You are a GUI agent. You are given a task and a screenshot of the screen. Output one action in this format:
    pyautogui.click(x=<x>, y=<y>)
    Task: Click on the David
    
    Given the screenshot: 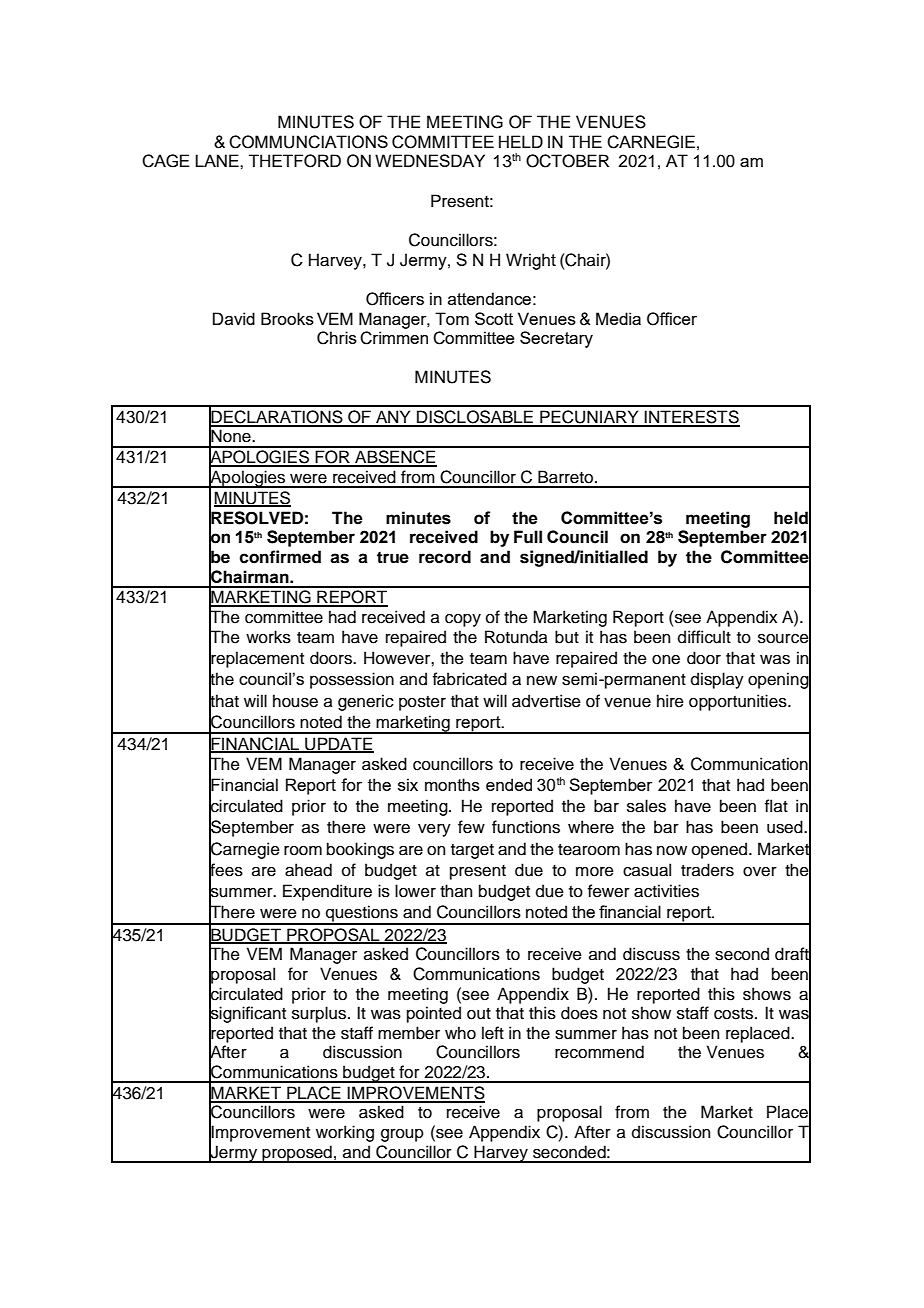 What is the action you would take?
    pyautogui.click(x=234, y=318)
